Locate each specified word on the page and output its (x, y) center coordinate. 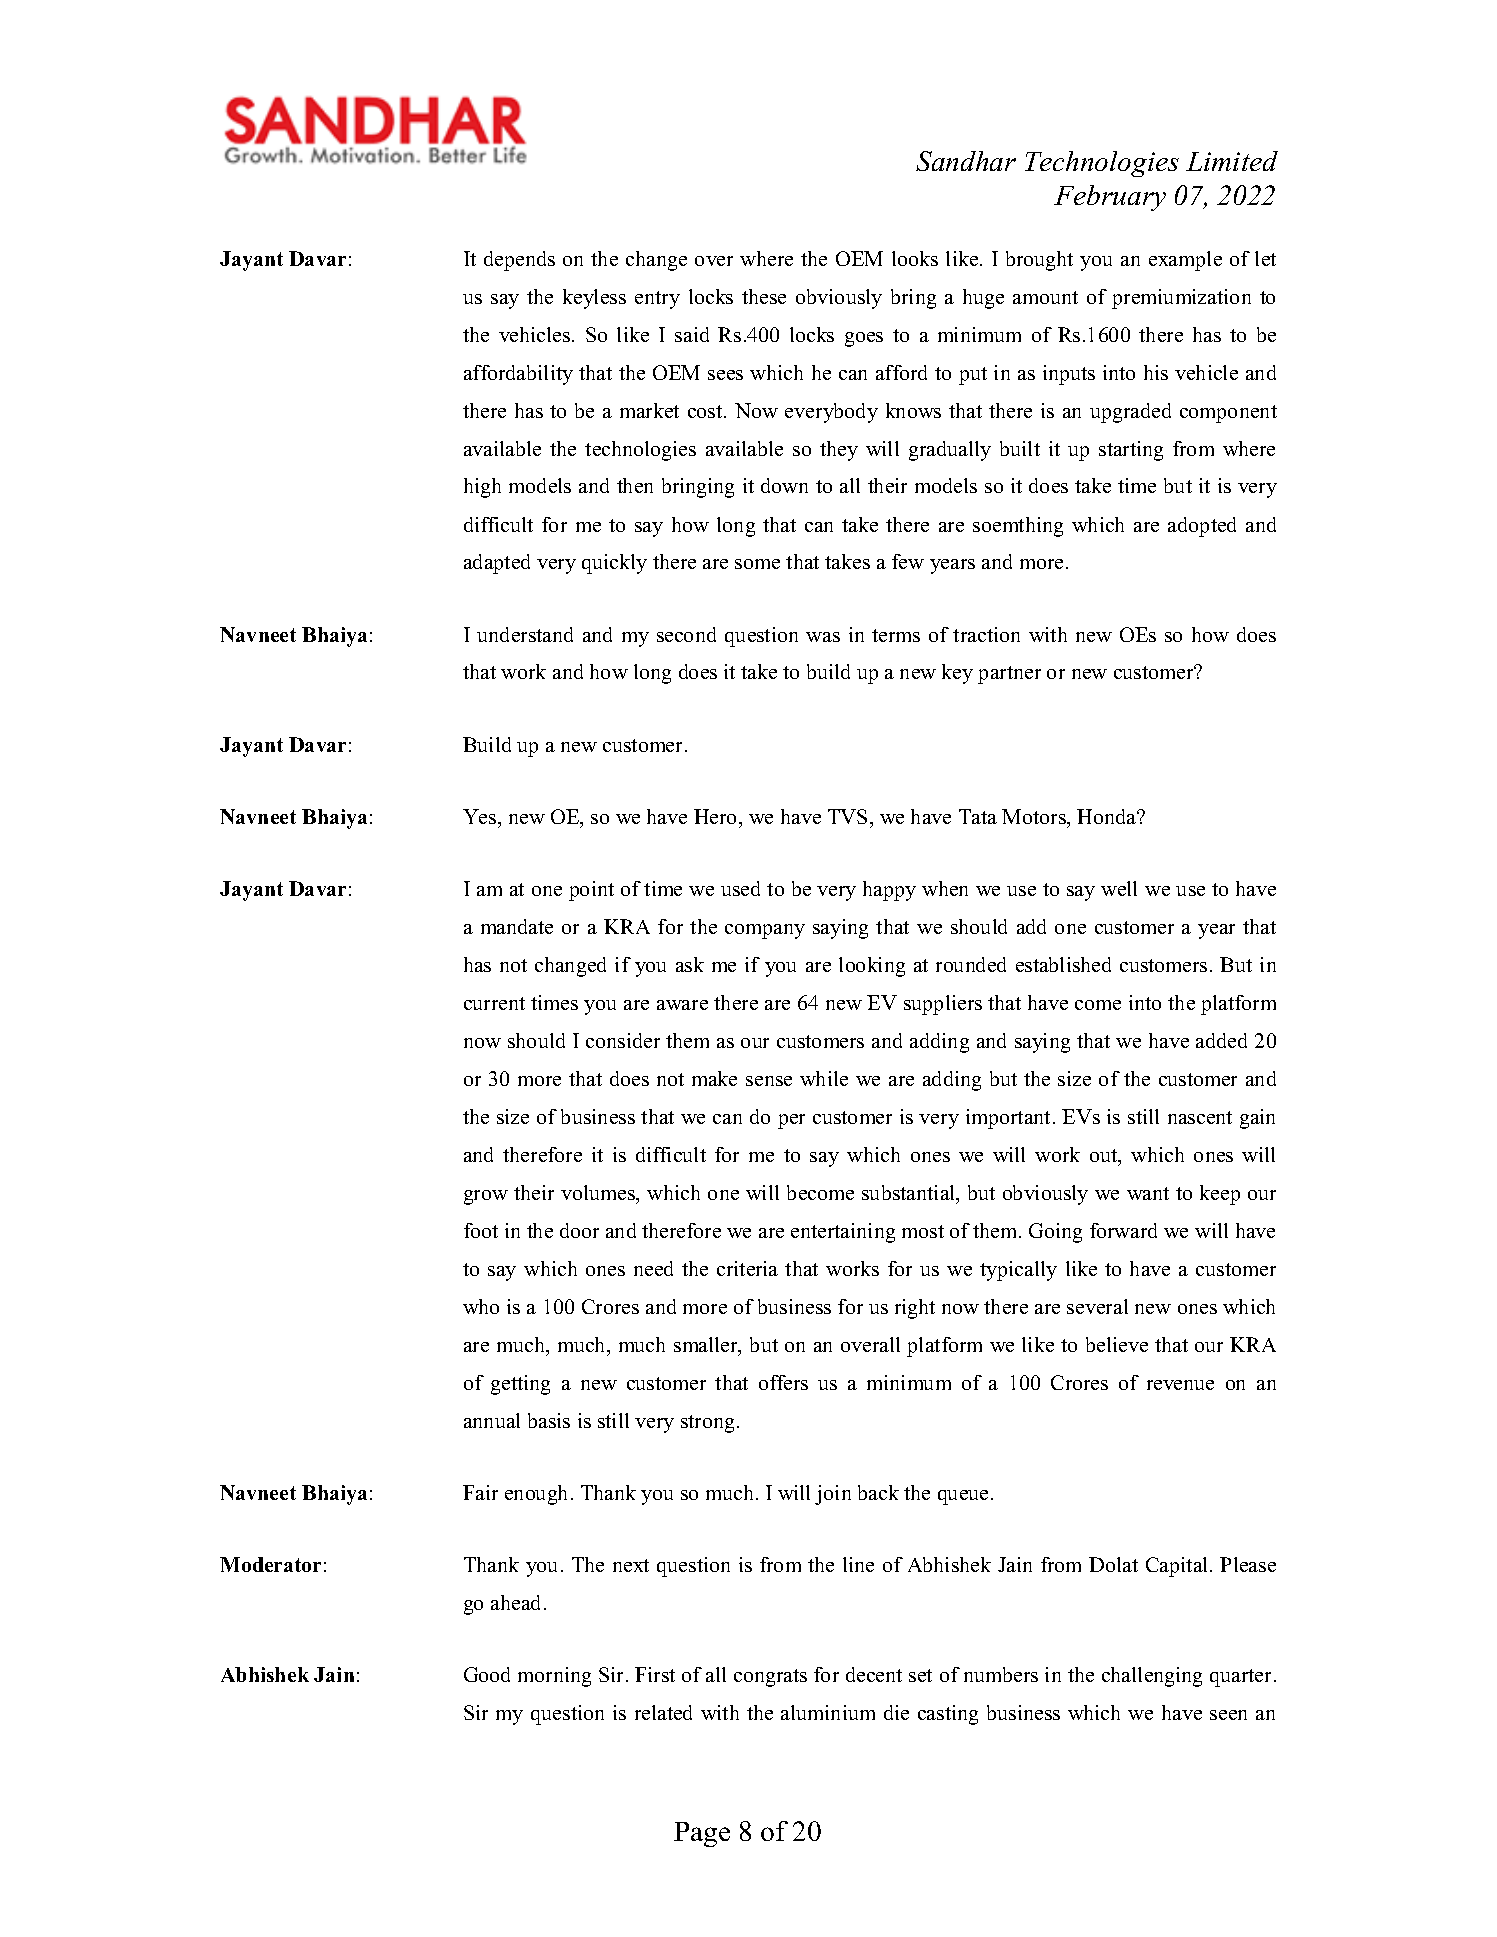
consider (623, 1040)
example (1185, 261)
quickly (614, 564)
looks (915, 258)
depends (519, 261)
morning (554, 1677)
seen (1228, 1715)
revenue (1180, 1385)
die (896, 1712)
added (1221, 1040)
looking (872, 967)
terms (896, 635)
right (915, 1309)
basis (549, 1420)
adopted (1202, 527)
